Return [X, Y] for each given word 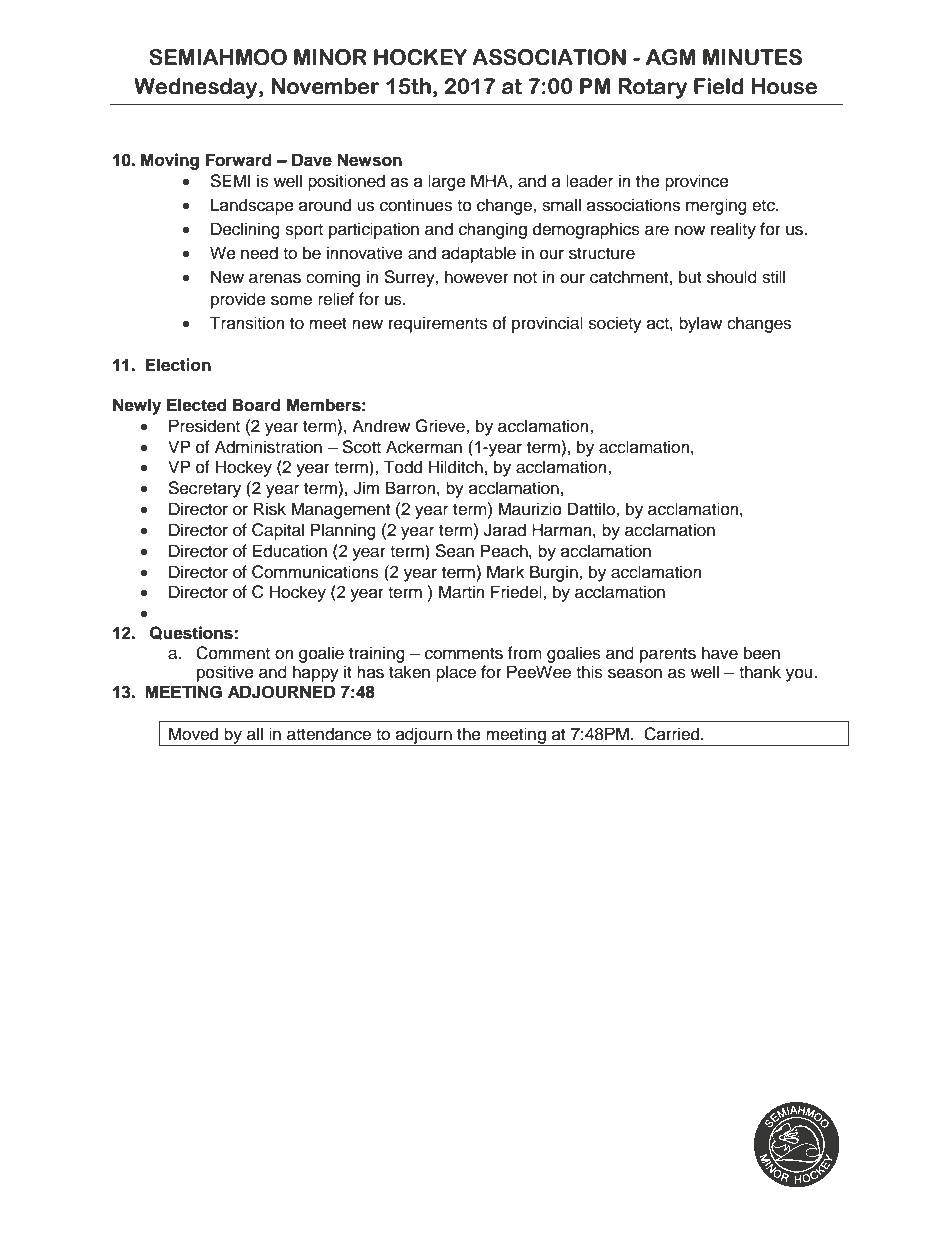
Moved [193, 734]
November [325, 86]
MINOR [330, 57]
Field [719, 86]
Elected [197, 405]
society [615, 324]
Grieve [441, 426]
